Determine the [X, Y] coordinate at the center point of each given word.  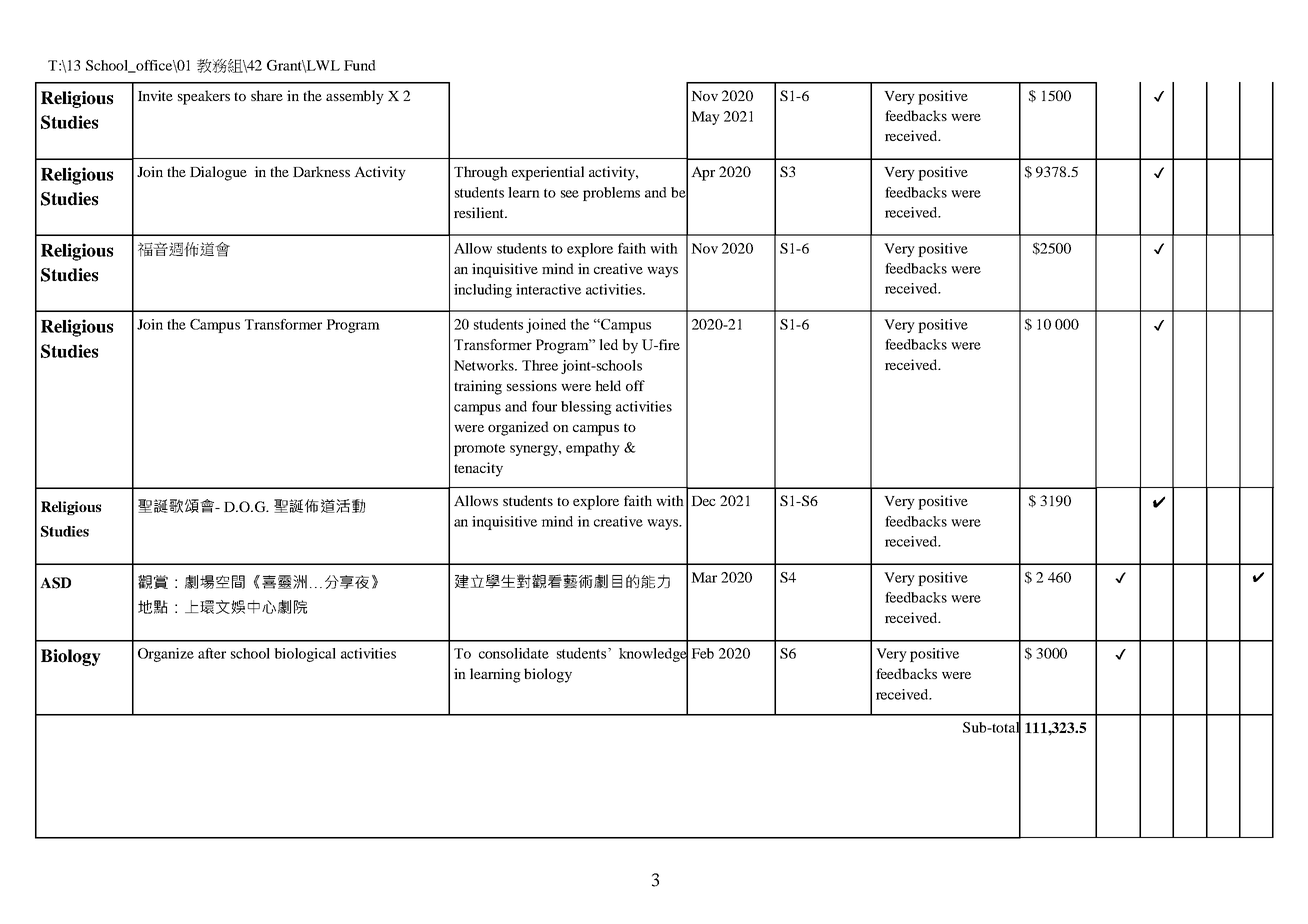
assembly [355, 97]
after [212, 653]
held [608, 385]
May [705, 118]
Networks [485, 365]
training [478, 387]
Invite [155, 95]
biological [305, 655]
